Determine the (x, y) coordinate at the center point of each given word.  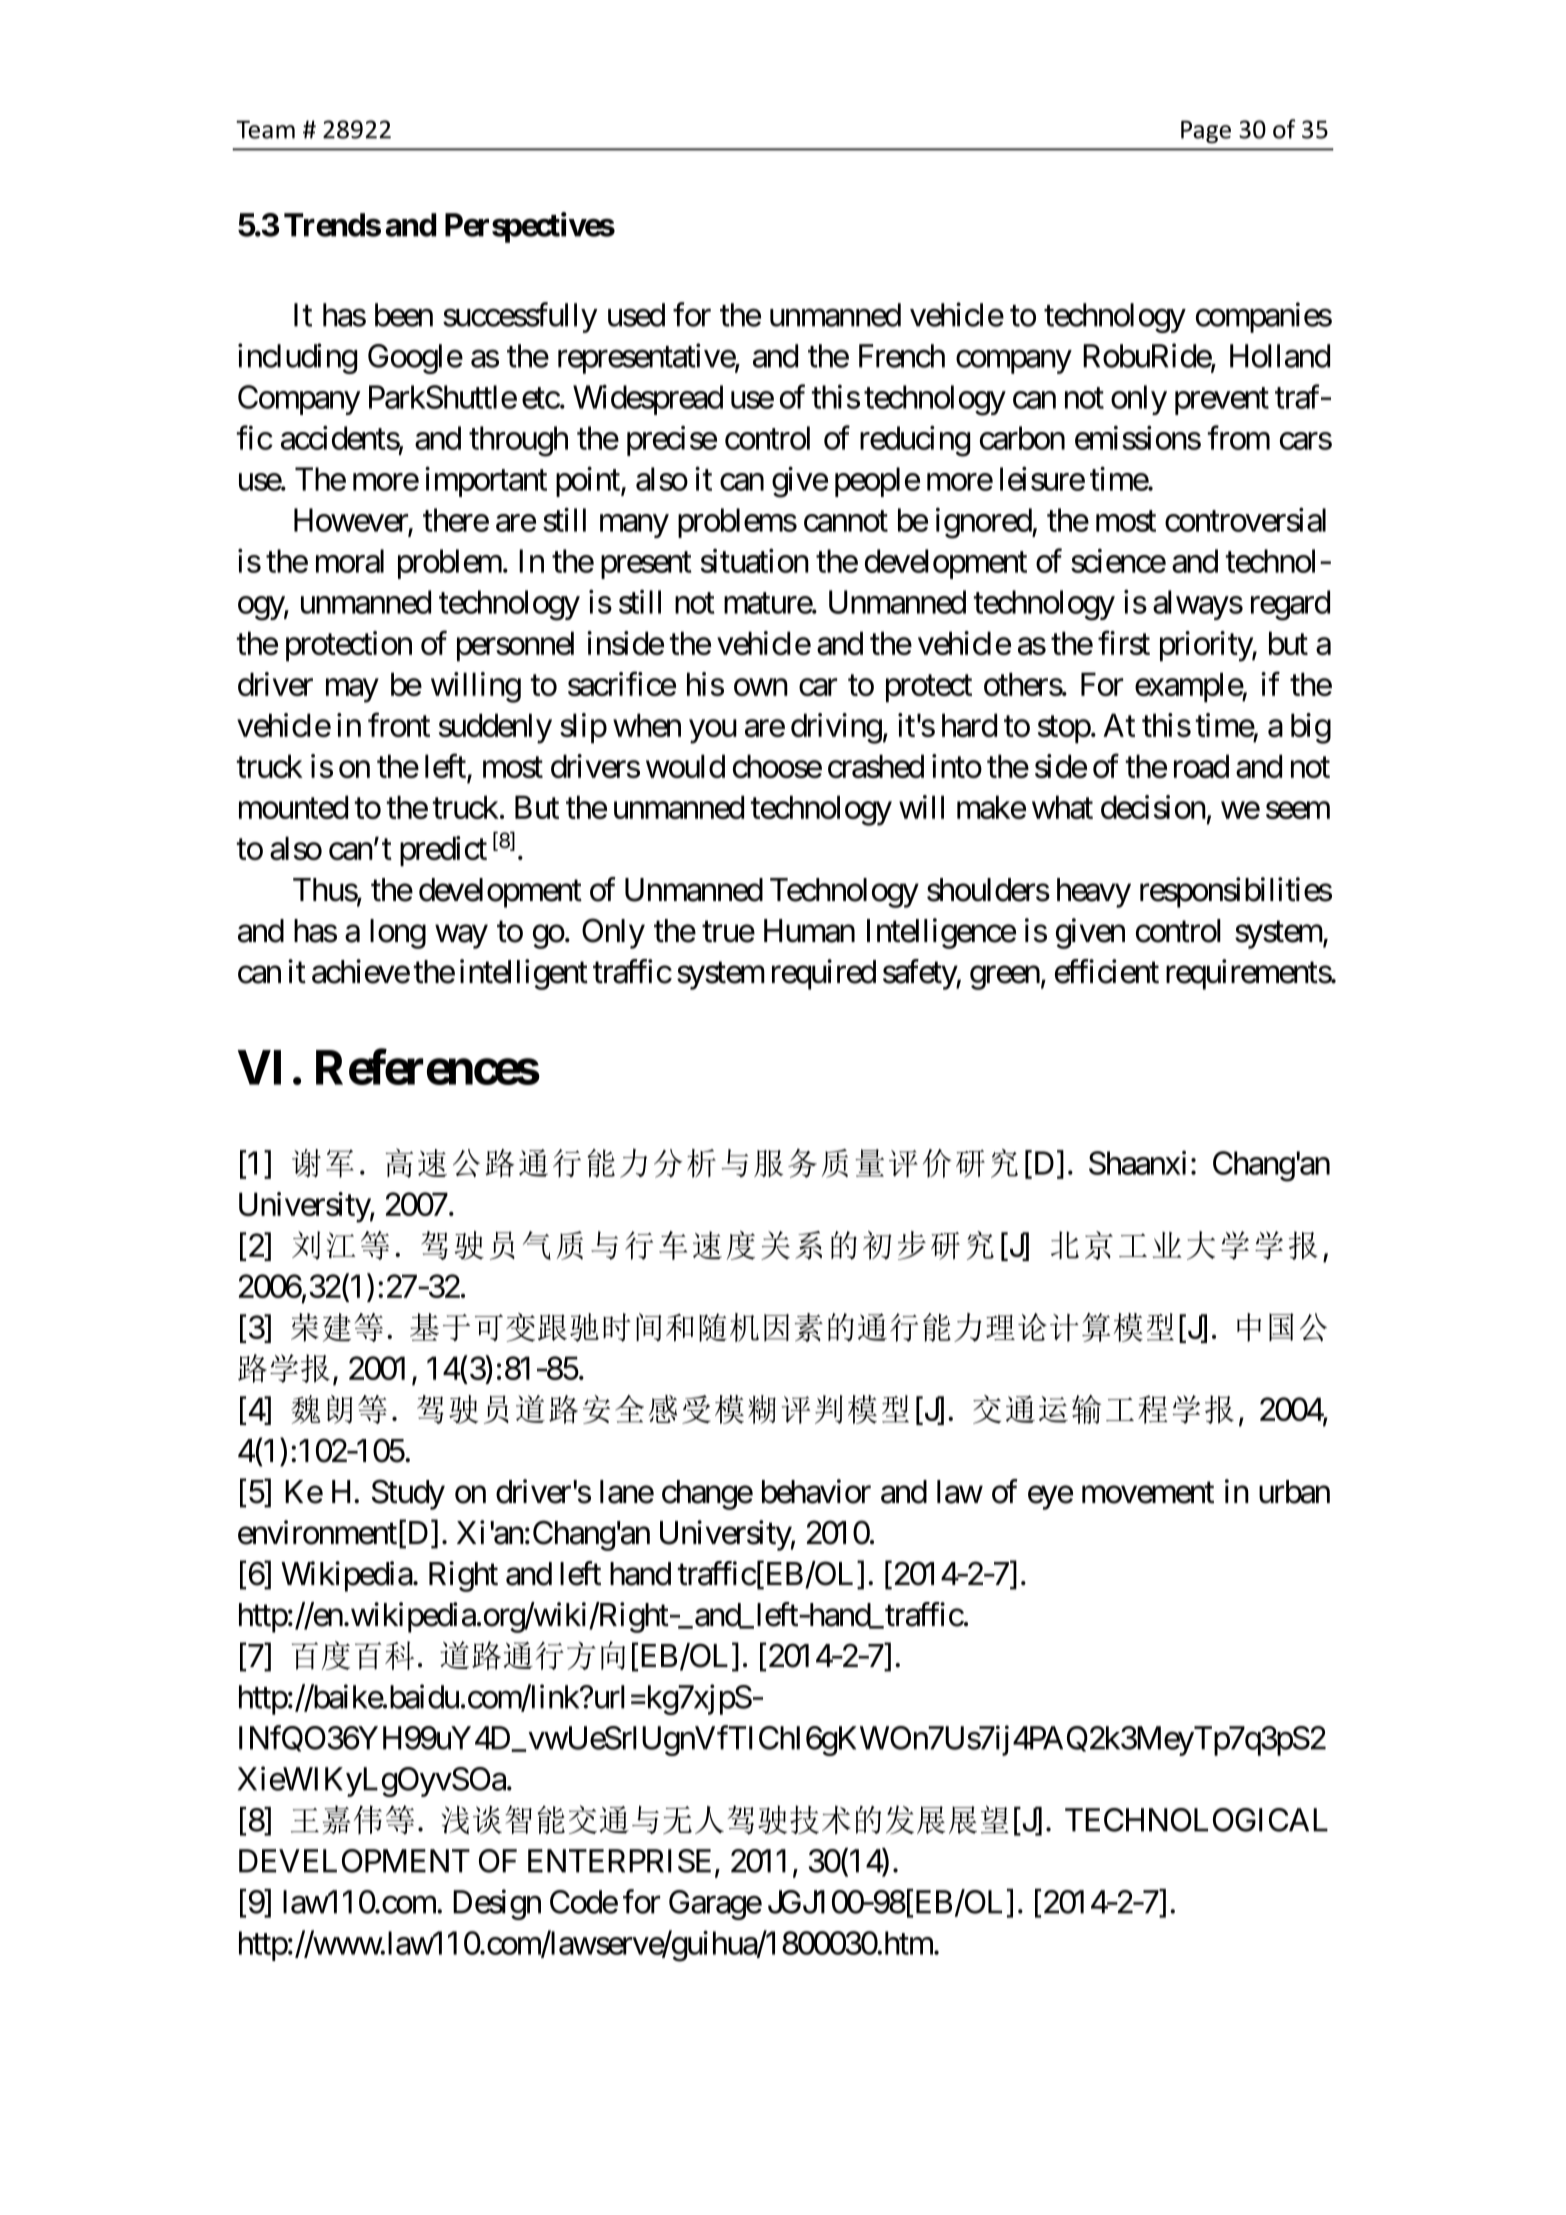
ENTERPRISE (619, 1861)
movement (1148, 1493)
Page (1206, 131)
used (636, 315)
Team (265, 129)
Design (497, 1904)
